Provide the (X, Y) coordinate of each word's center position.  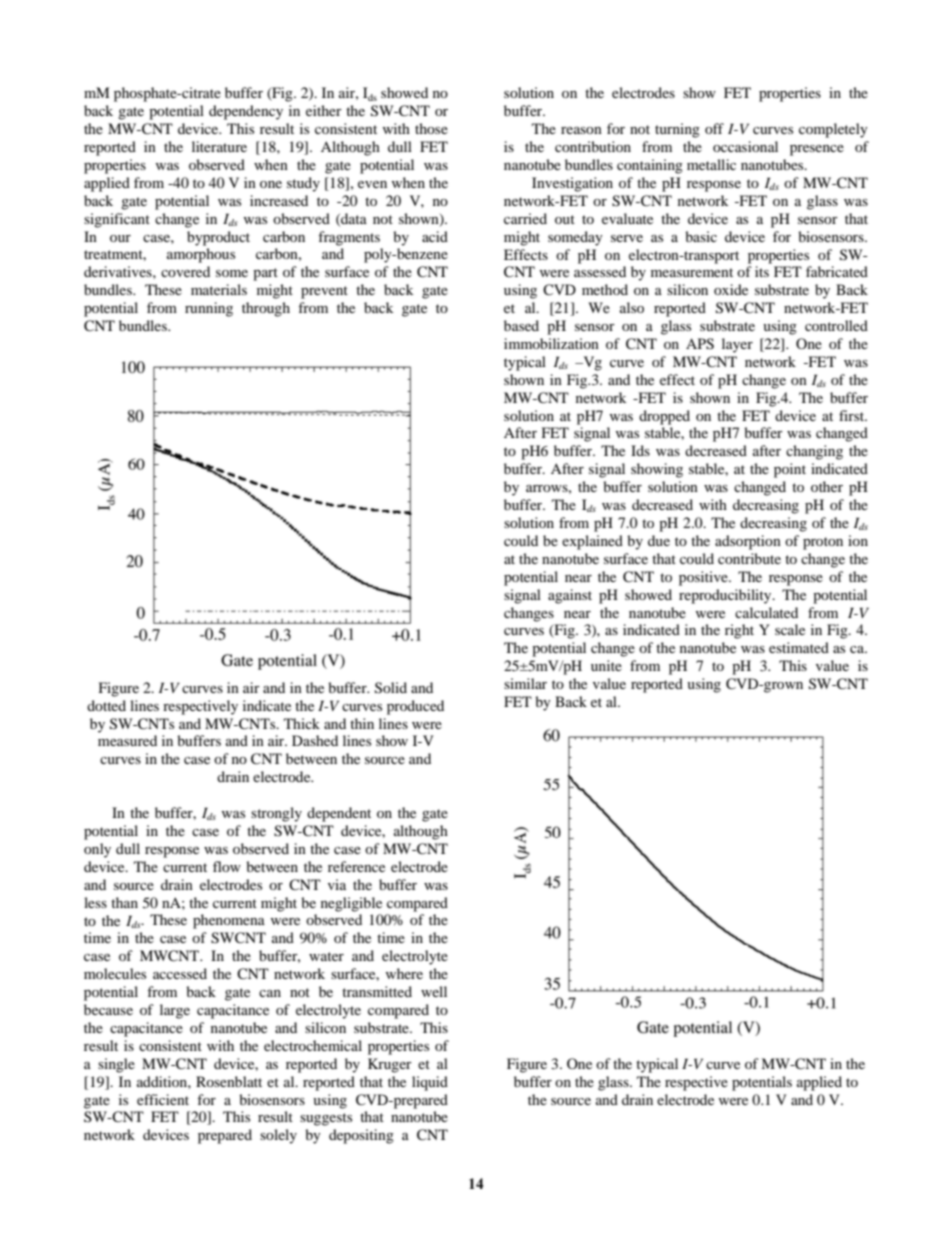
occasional (745, 146)
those (431, 128)
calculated (766, 612)
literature (219, 146)
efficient (163, 1099)
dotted (106, 705)
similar (525, 683)
